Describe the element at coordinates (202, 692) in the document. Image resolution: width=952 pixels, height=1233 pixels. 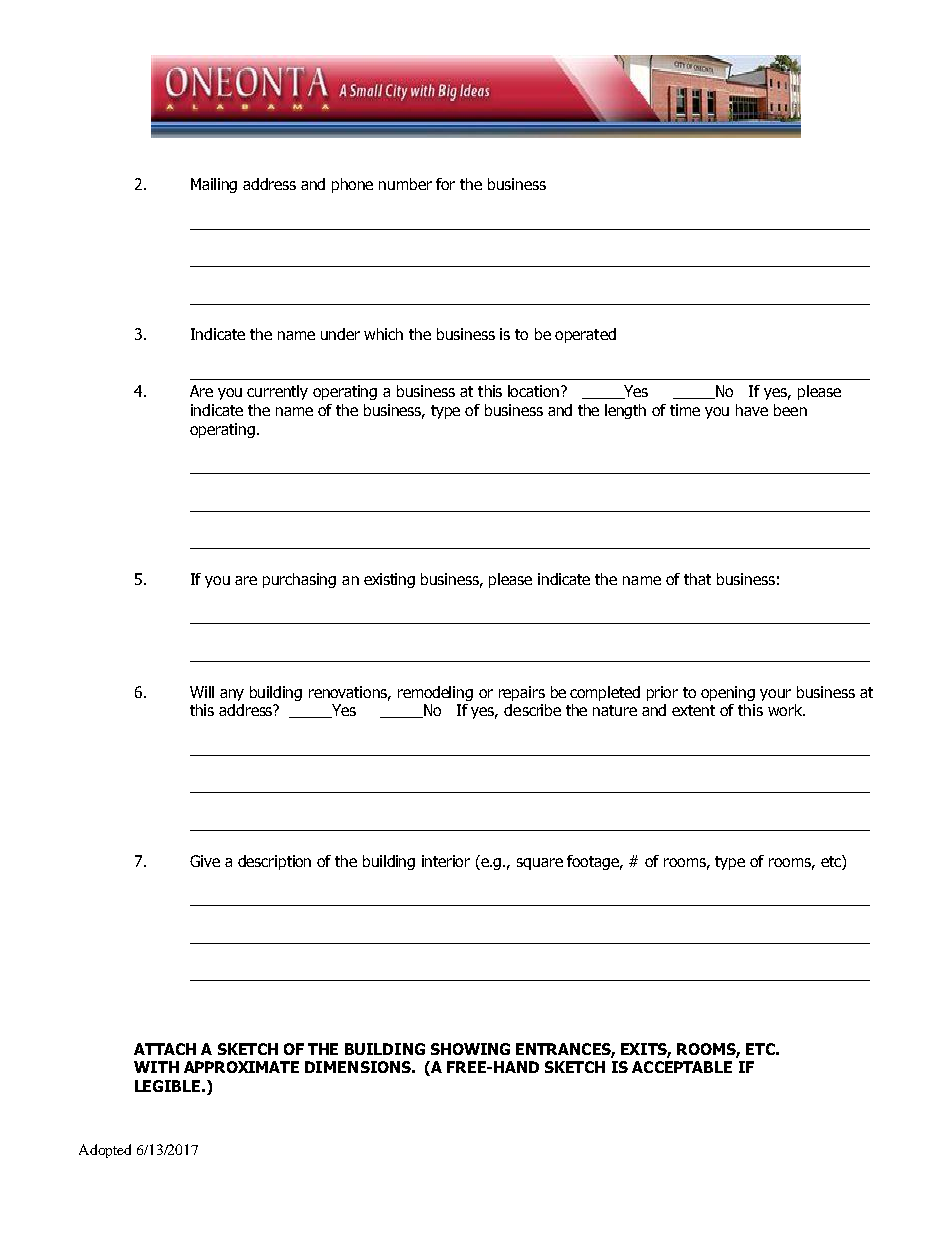
I see `Will` at that location.
